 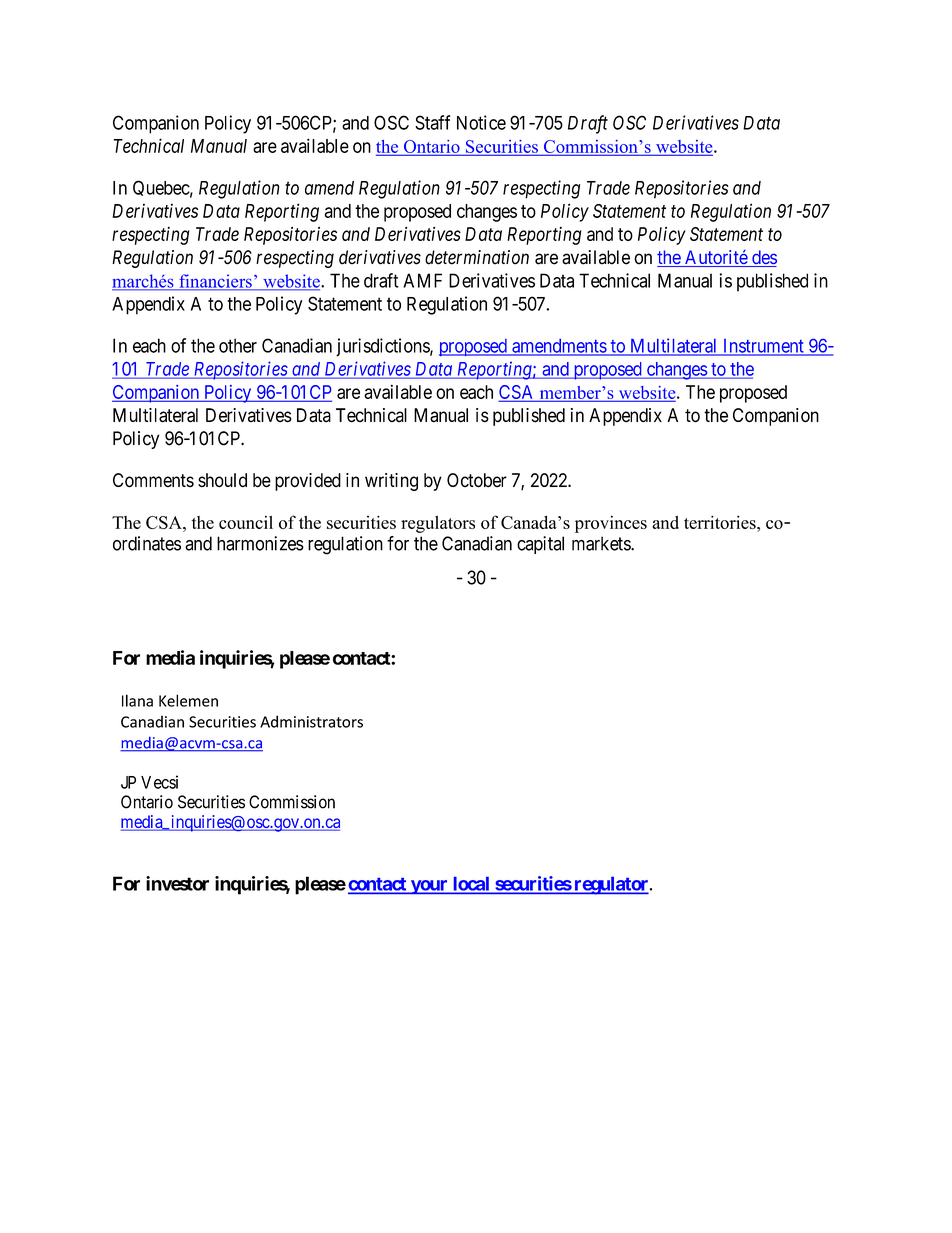 I want to click on investor, so click(x=177, y=883).
